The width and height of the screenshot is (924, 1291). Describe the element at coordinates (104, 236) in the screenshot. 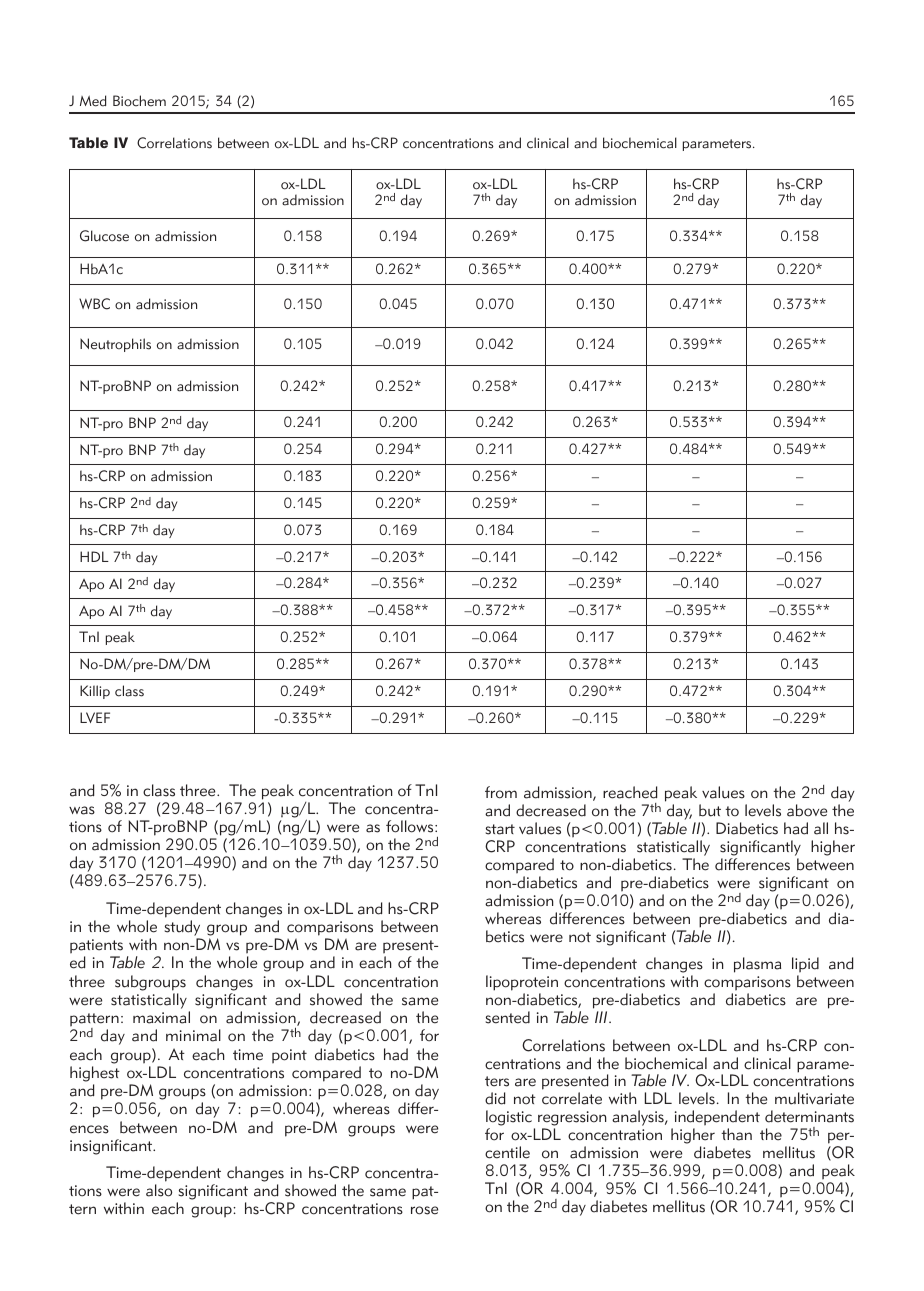

I see `Glucose` at that location.
